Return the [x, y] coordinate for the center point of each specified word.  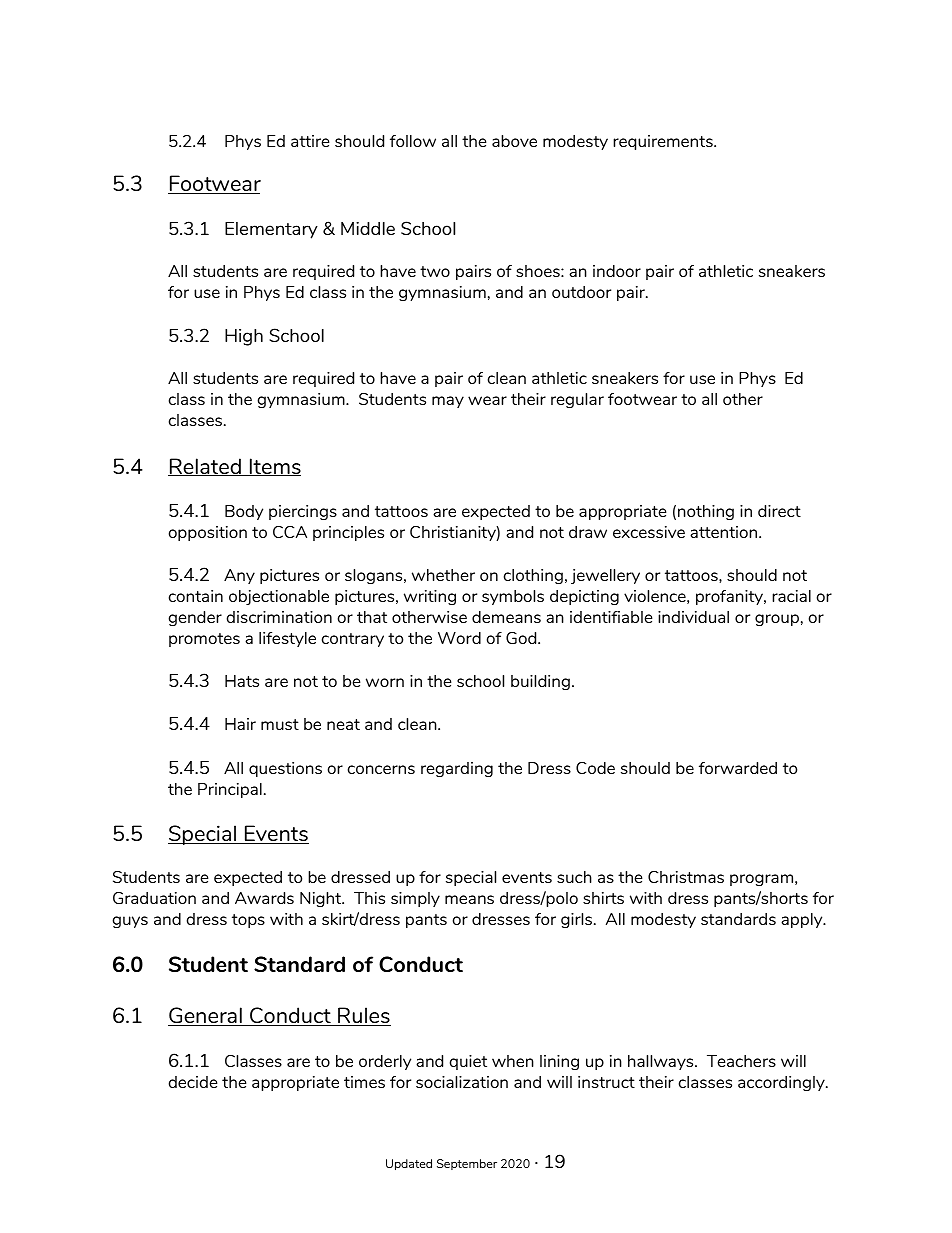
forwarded [738, 768]
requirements [664, 142]
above [514, 141]
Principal [230, 790]
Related [205, 467]
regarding [457, 769]
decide [193, 1082]
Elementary [271, 230]
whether [443, 575]
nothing [706, 512]
